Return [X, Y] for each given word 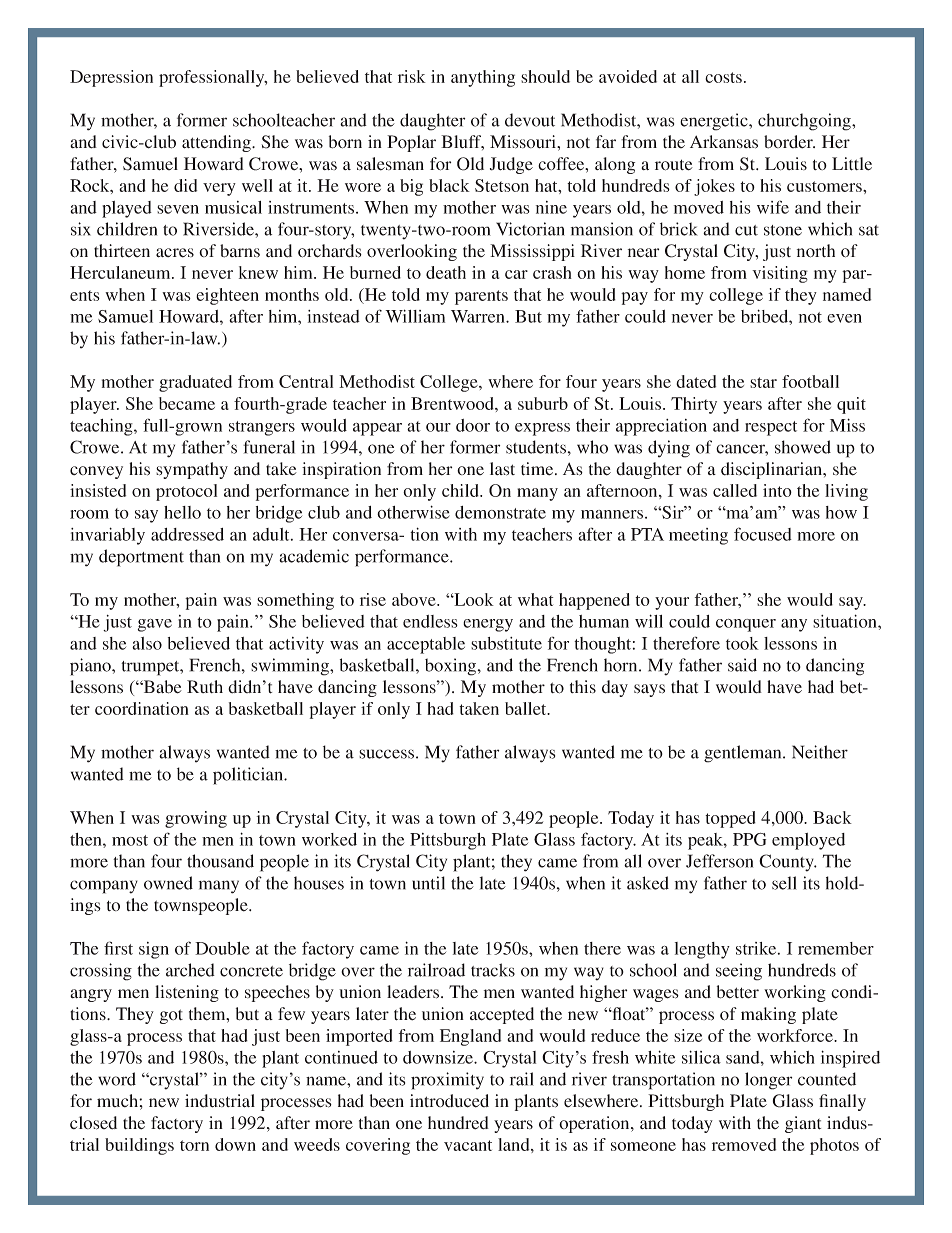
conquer [746, 625]
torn [194, 1145]
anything [483, 78]
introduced [449, 1101]
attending [217, 143]
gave [155, 625]
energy [488, 625]
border [789, 142]
